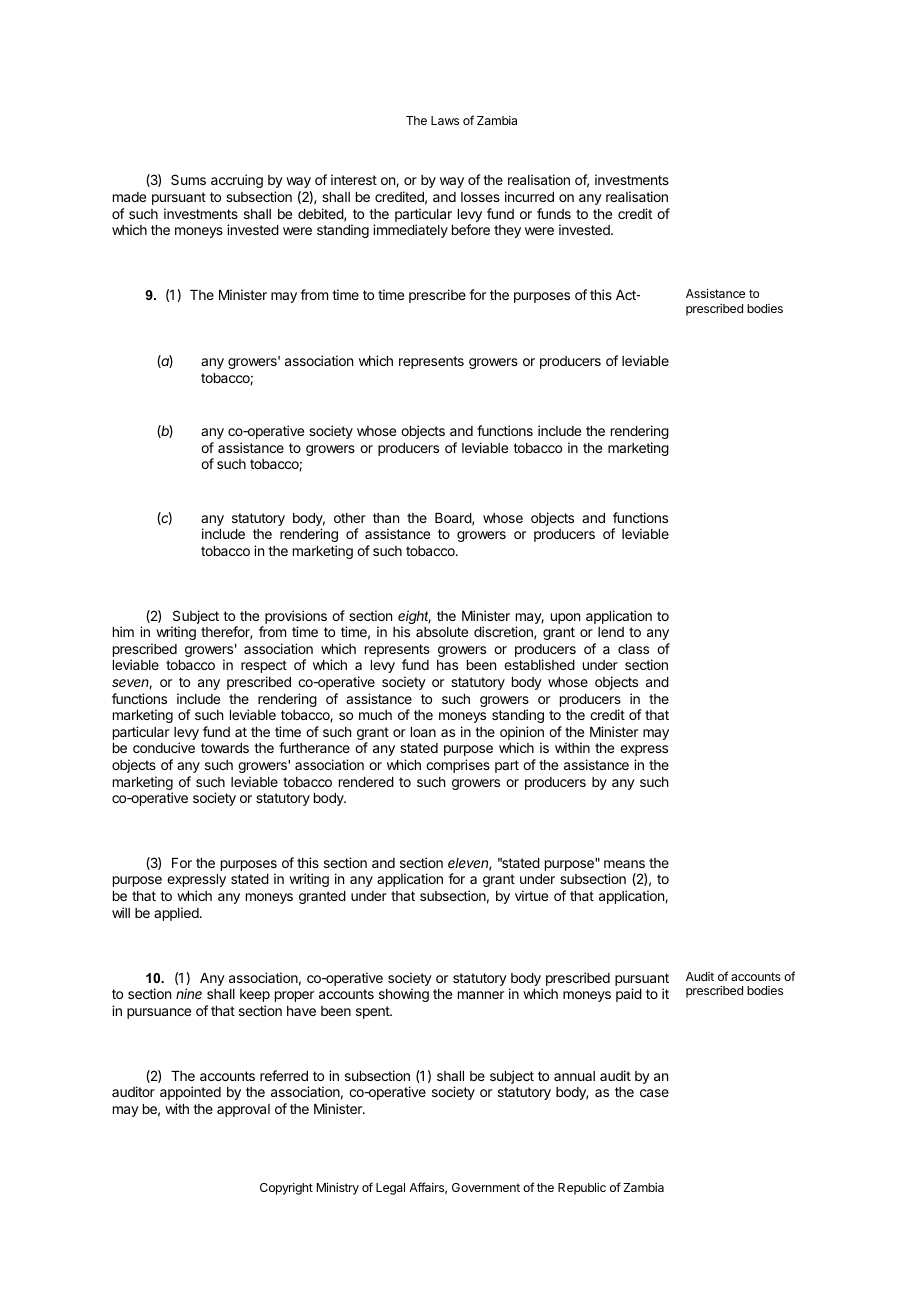 Image resolution: width=924 pixels, height=1308 pixels. Describe the element at coordinates (123, 631) in the screenshot. I see `him` at that location.
